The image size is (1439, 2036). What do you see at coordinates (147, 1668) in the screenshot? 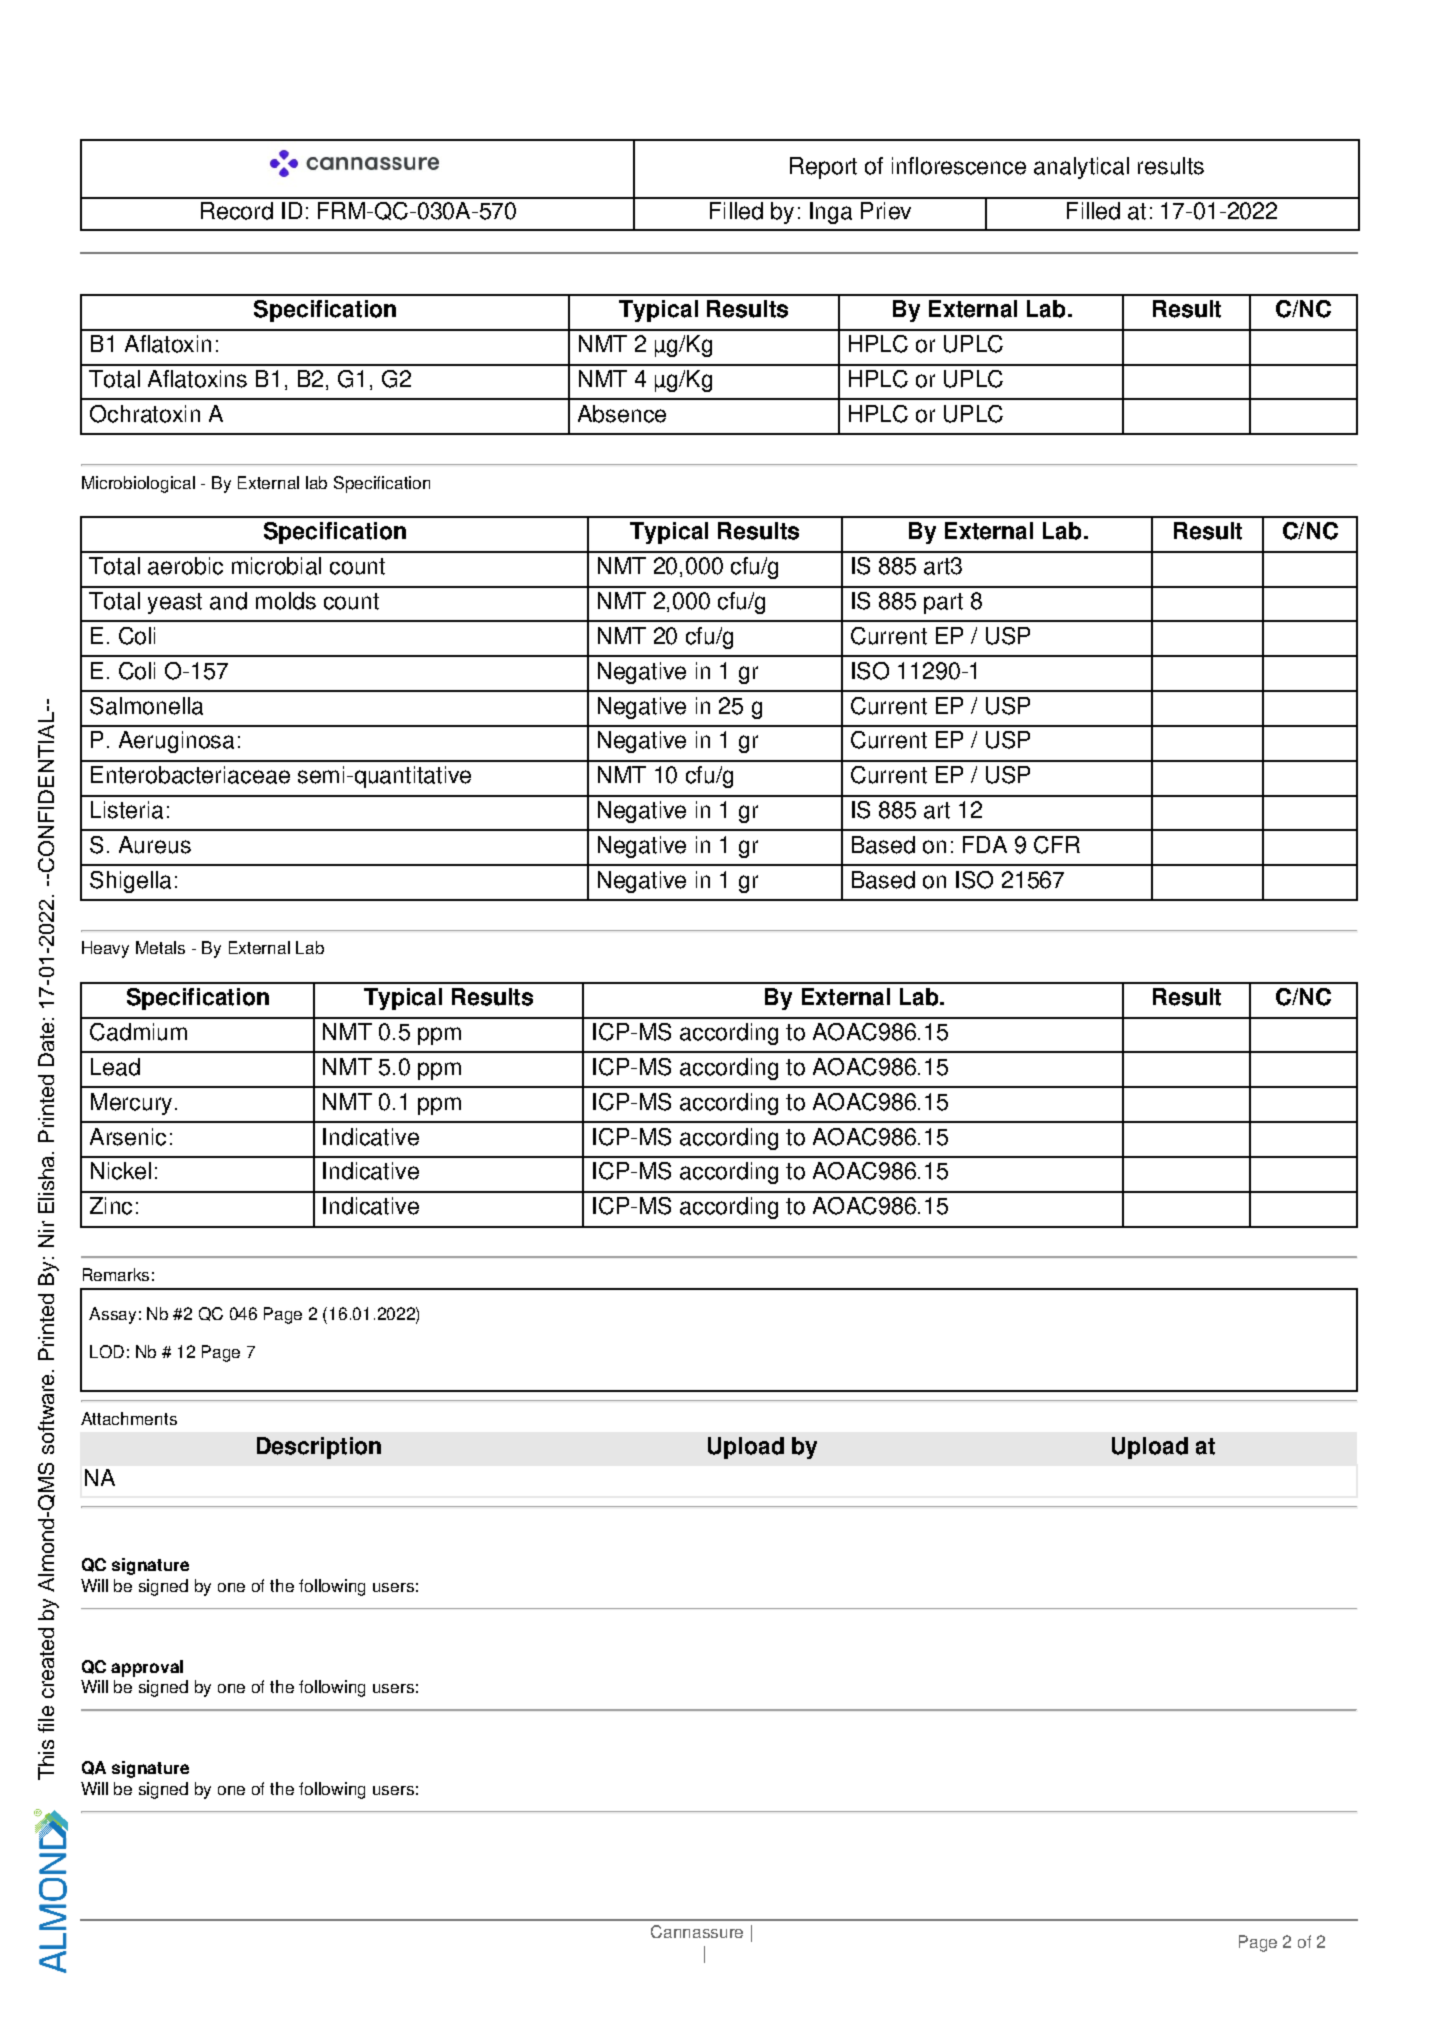
I see `approval` at bounding box center [147, 1668].
